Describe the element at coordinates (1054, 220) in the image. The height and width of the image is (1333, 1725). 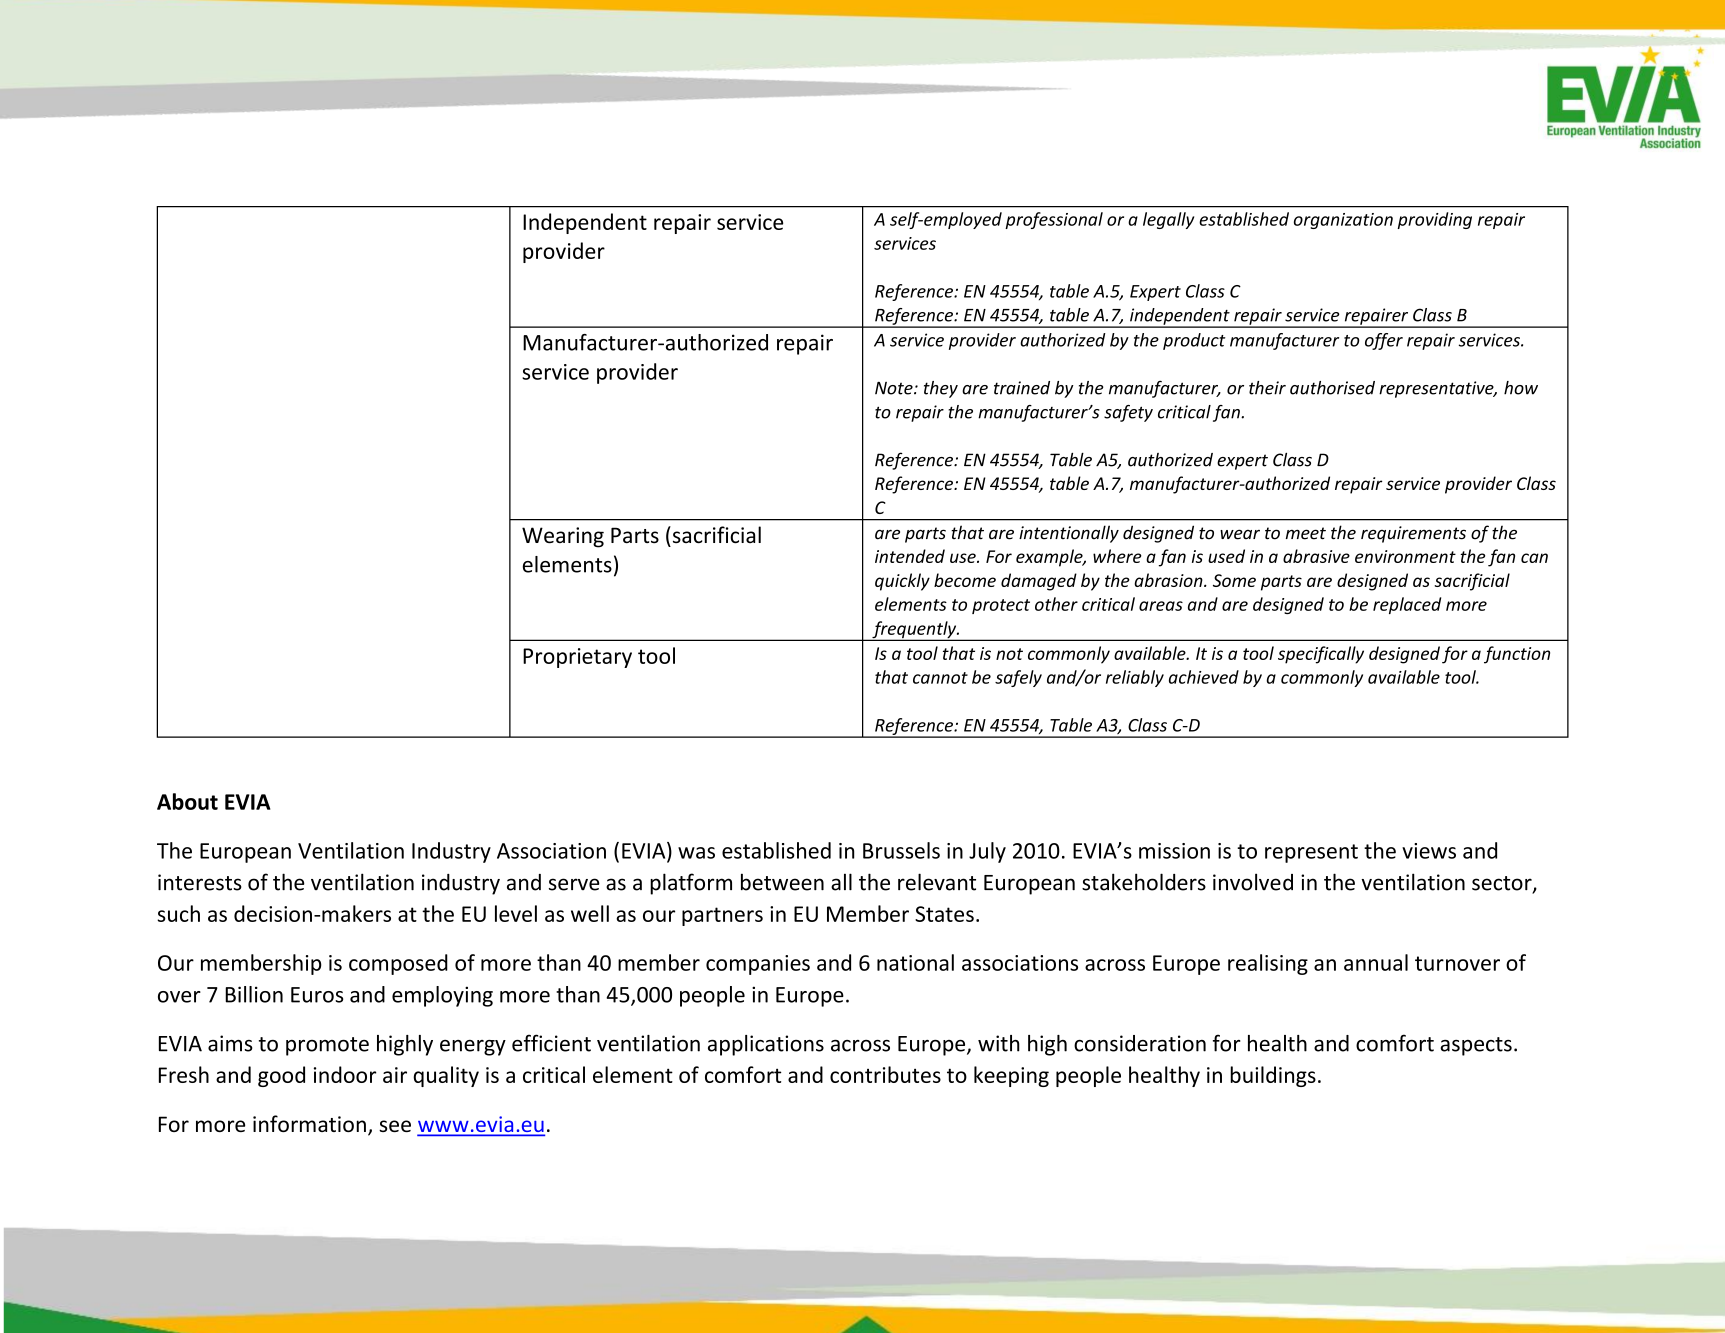
I see `professional` at that location.
